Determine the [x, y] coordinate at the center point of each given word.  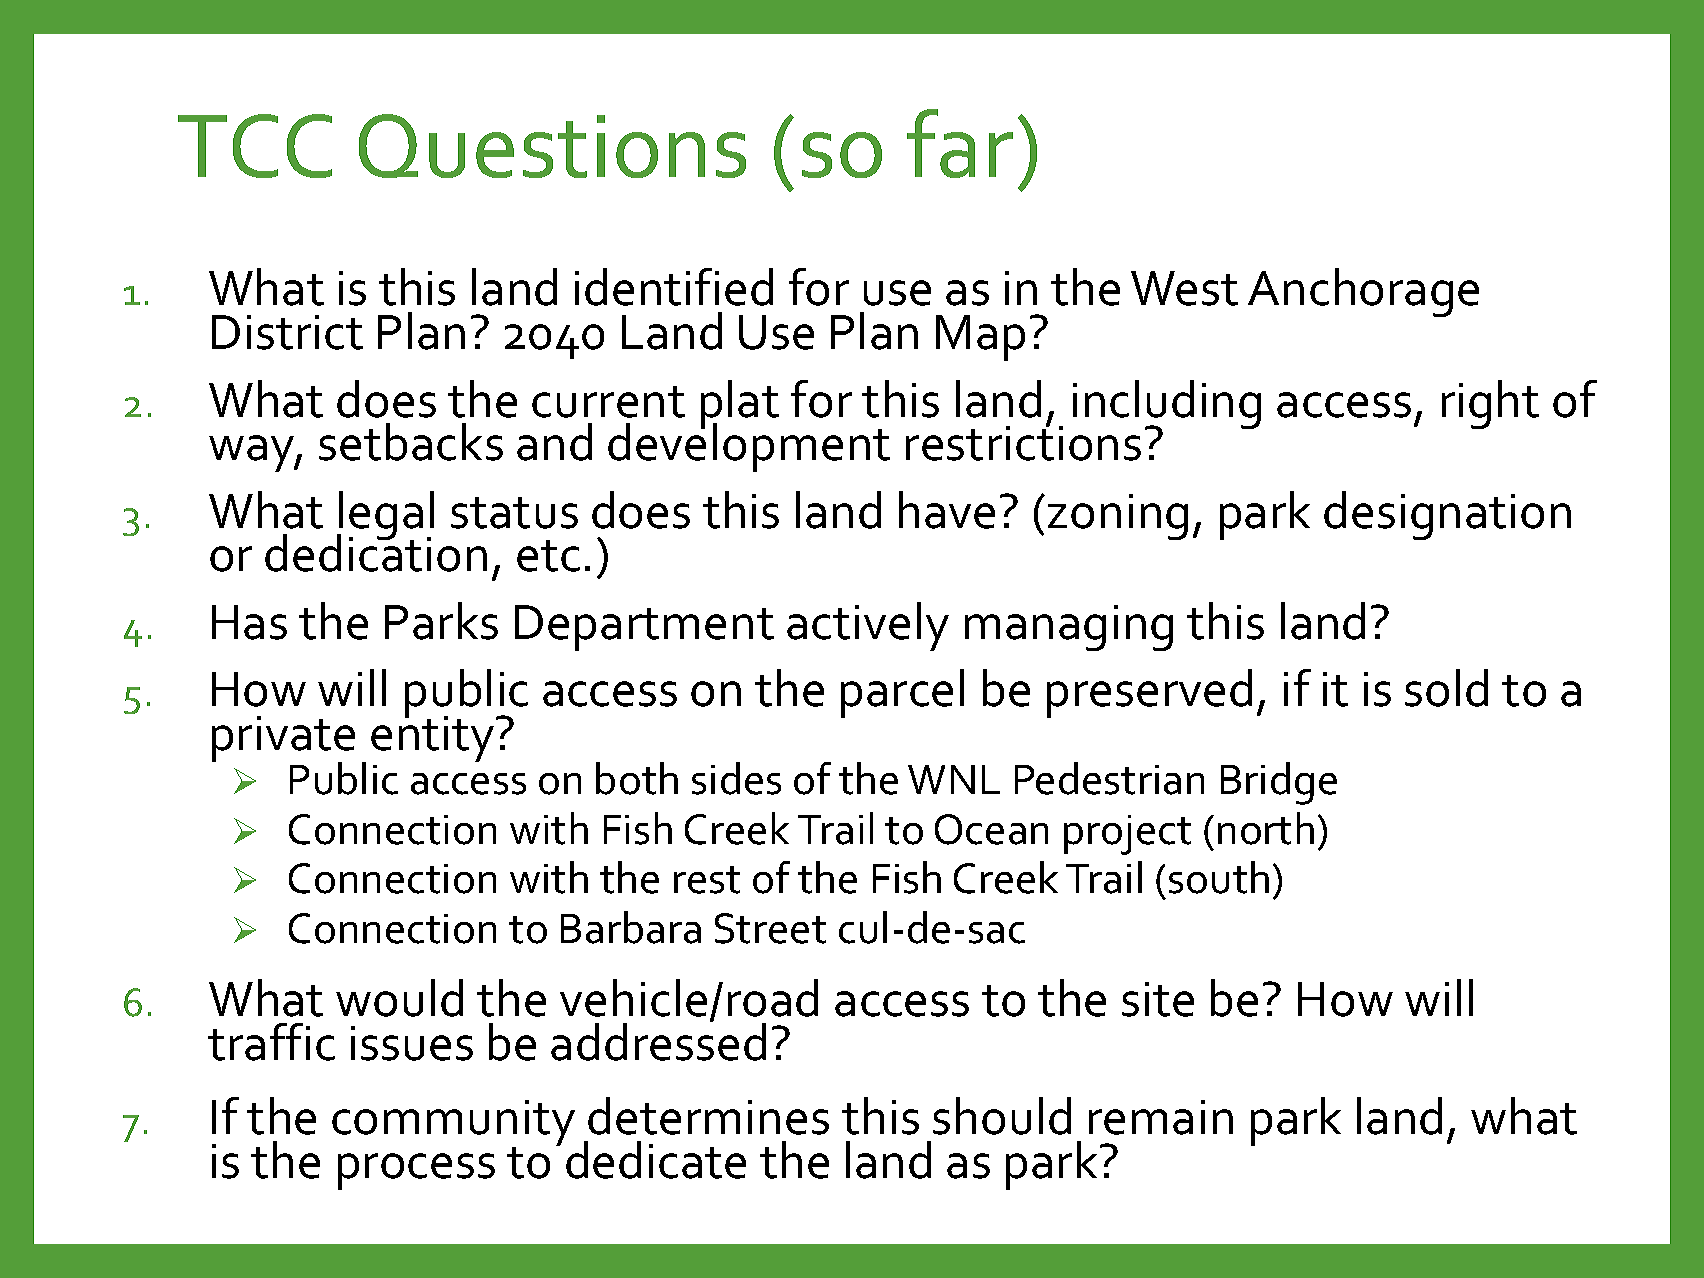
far [960, 143]
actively [868, 626]
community [453, 1124]
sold [1446, 688]
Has [249, 622]
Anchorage [1363, 292]
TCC [255, 146]
